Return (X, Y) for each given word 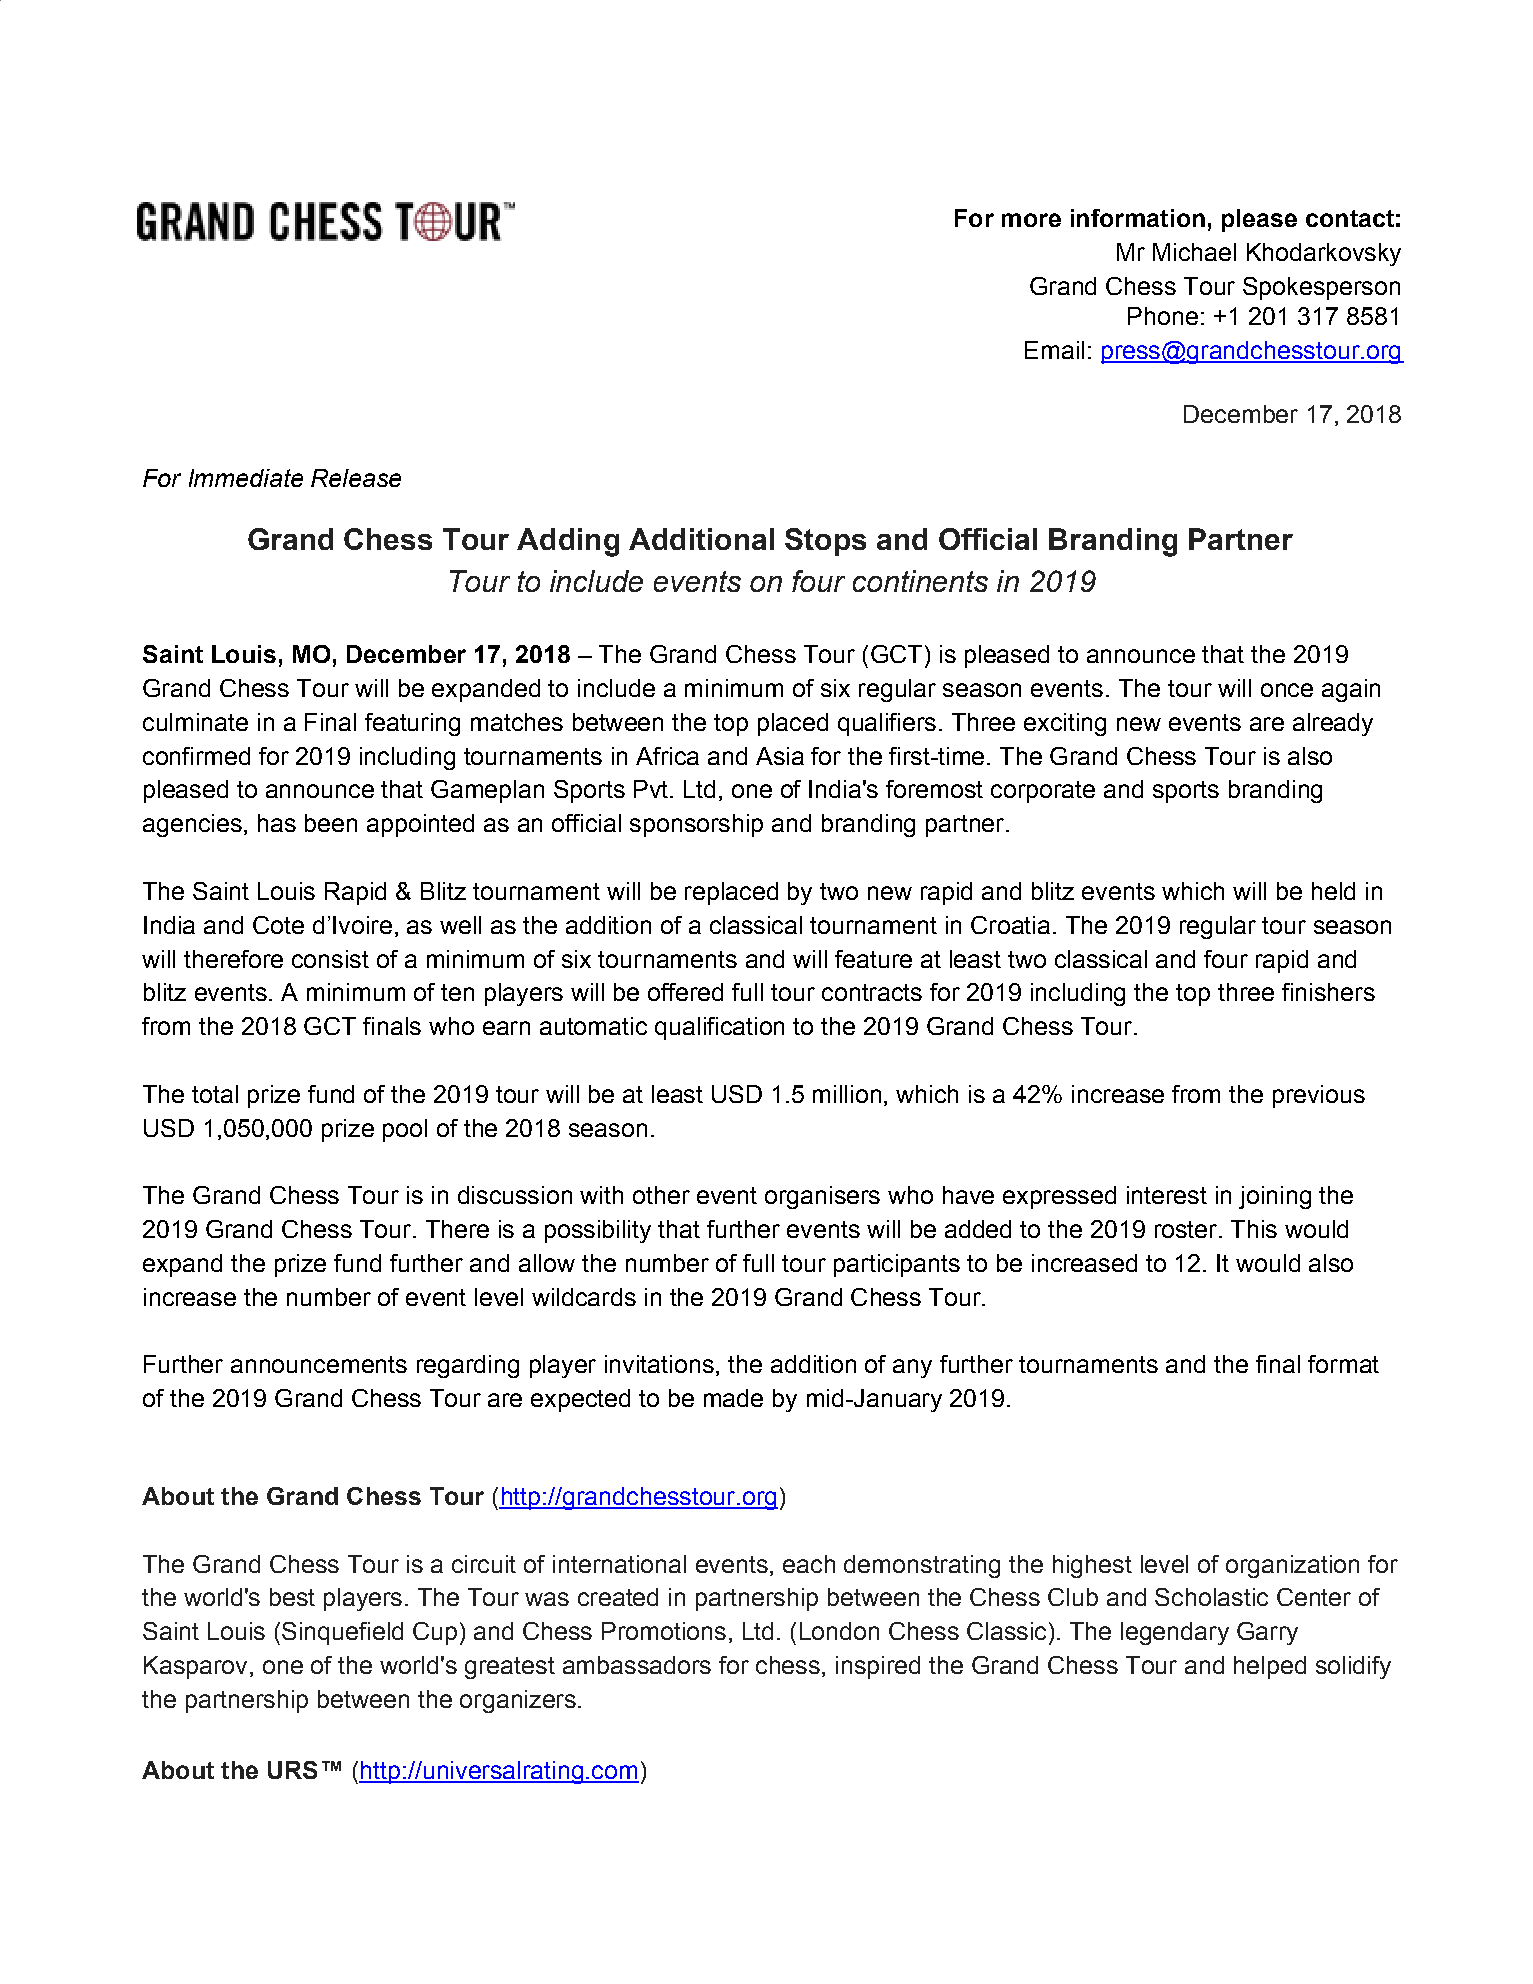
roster (1186, 1229)
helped (1270, 1667)
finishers (1328, 992)
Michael (1194, 252)
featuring (412, 724)
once (1287, 690)
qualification (719, 1028)
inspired (878, 1667)
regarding (468, 1366)
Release (356, 478)
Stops (825, 542)
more (1031, 220)
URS (292, 1770)
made (733, 1398)
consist (330, 959)
